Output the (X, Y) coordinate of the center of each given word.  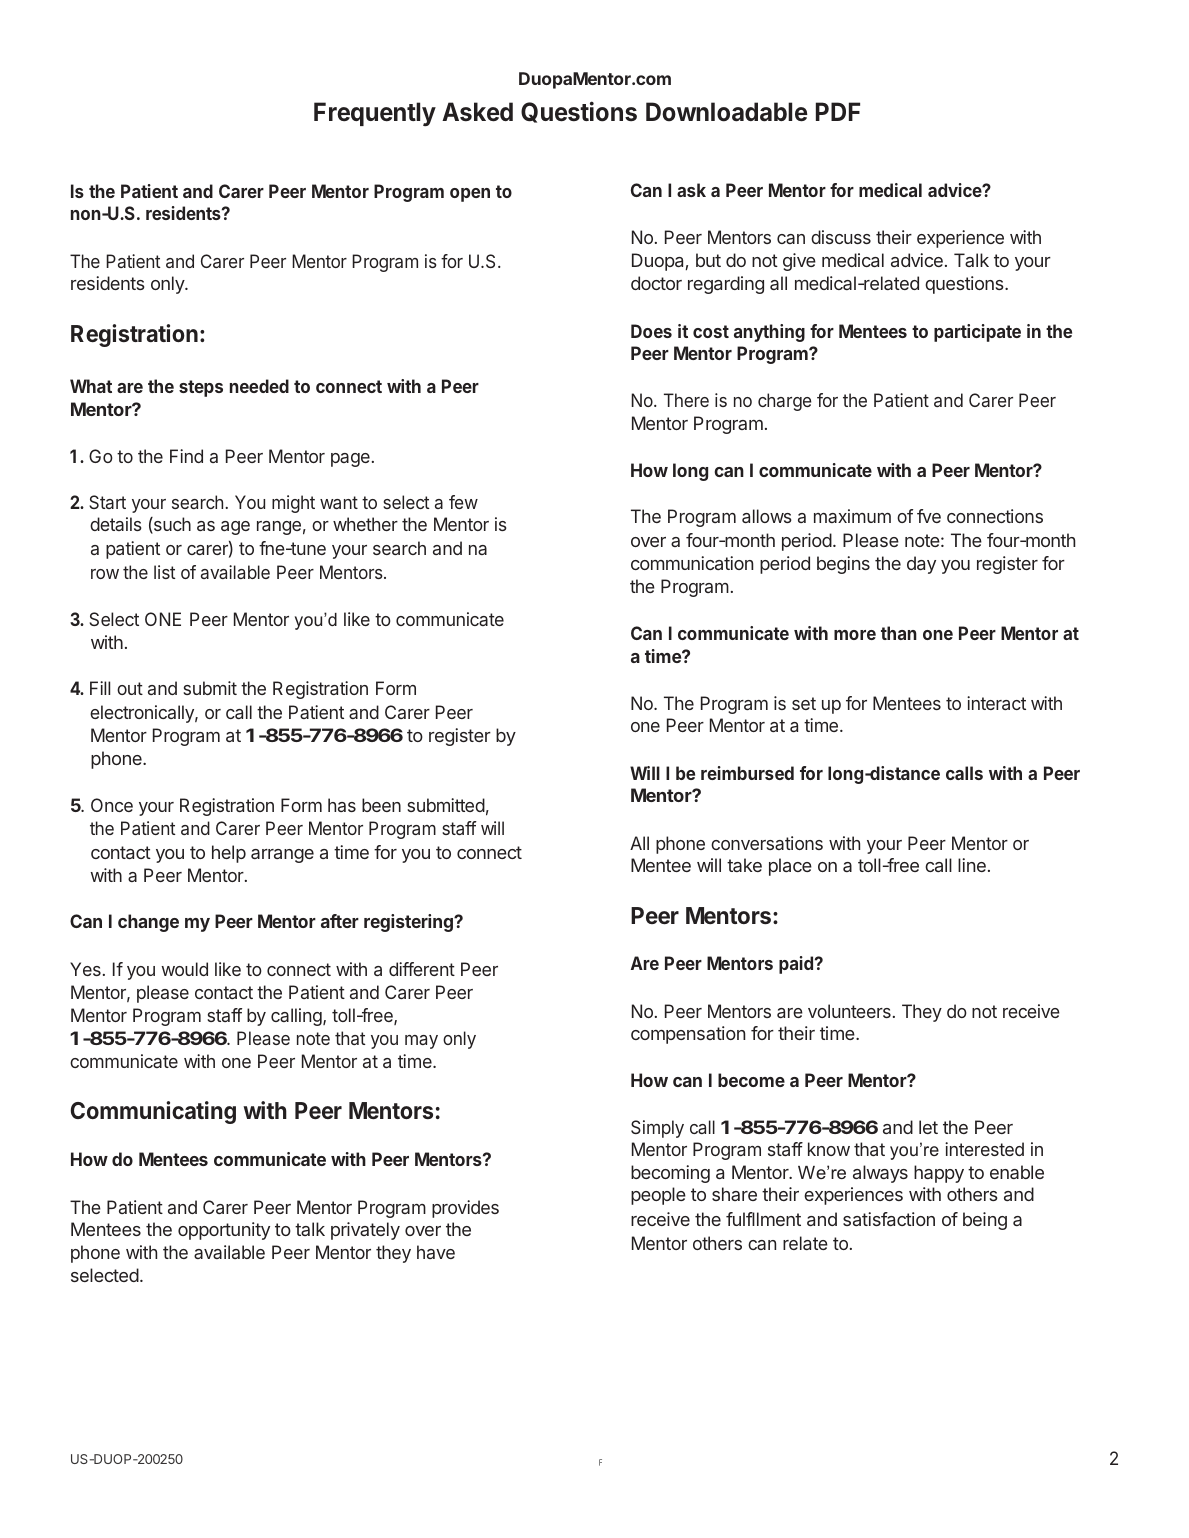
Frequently (375, 114)
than (899, 633)
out (130, 688)
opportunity (224, 1231)
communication (692, 563)
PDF (838, 111)
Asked (477, 112)
